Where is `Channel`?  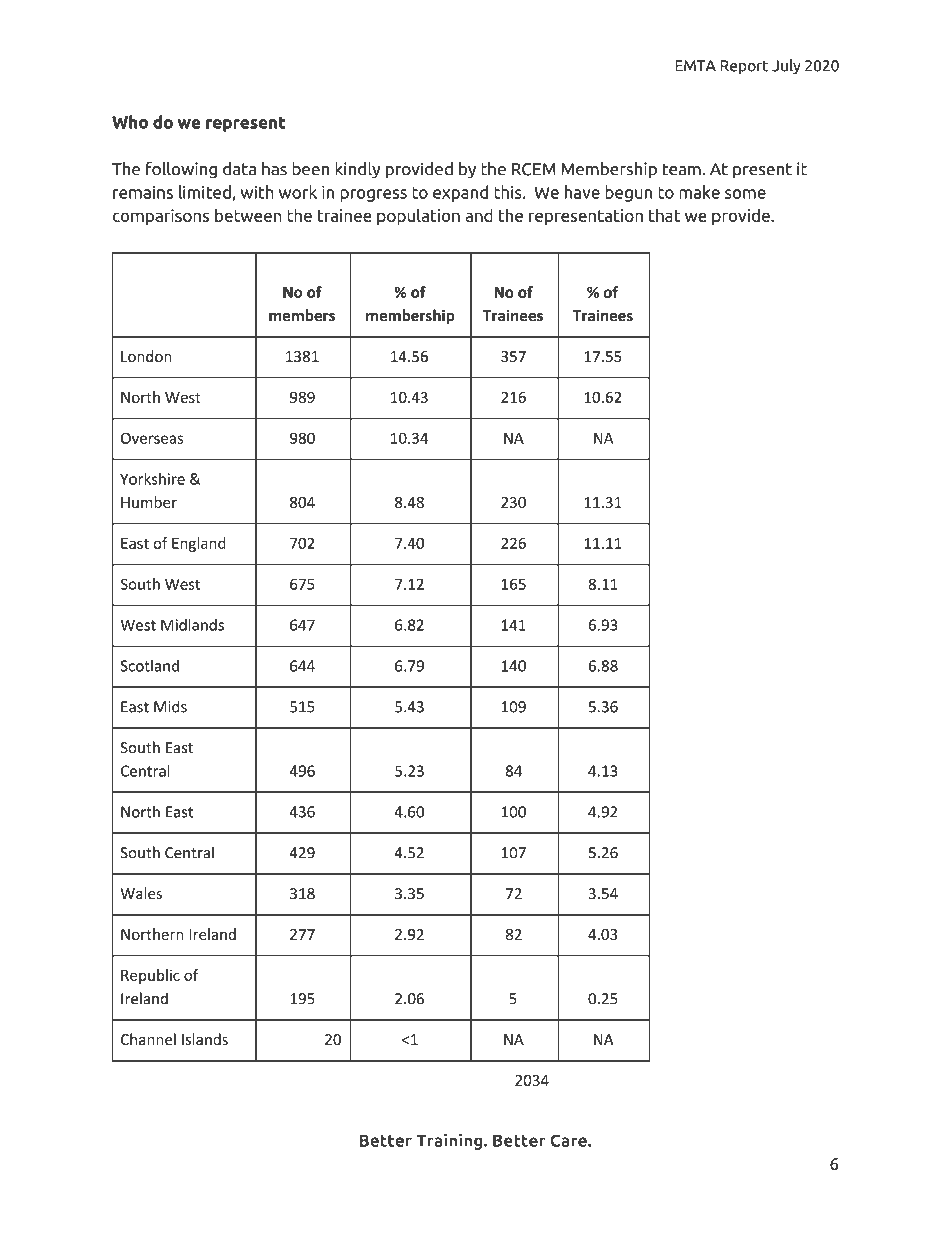 Channel is located at coordinates (148, 1039).
